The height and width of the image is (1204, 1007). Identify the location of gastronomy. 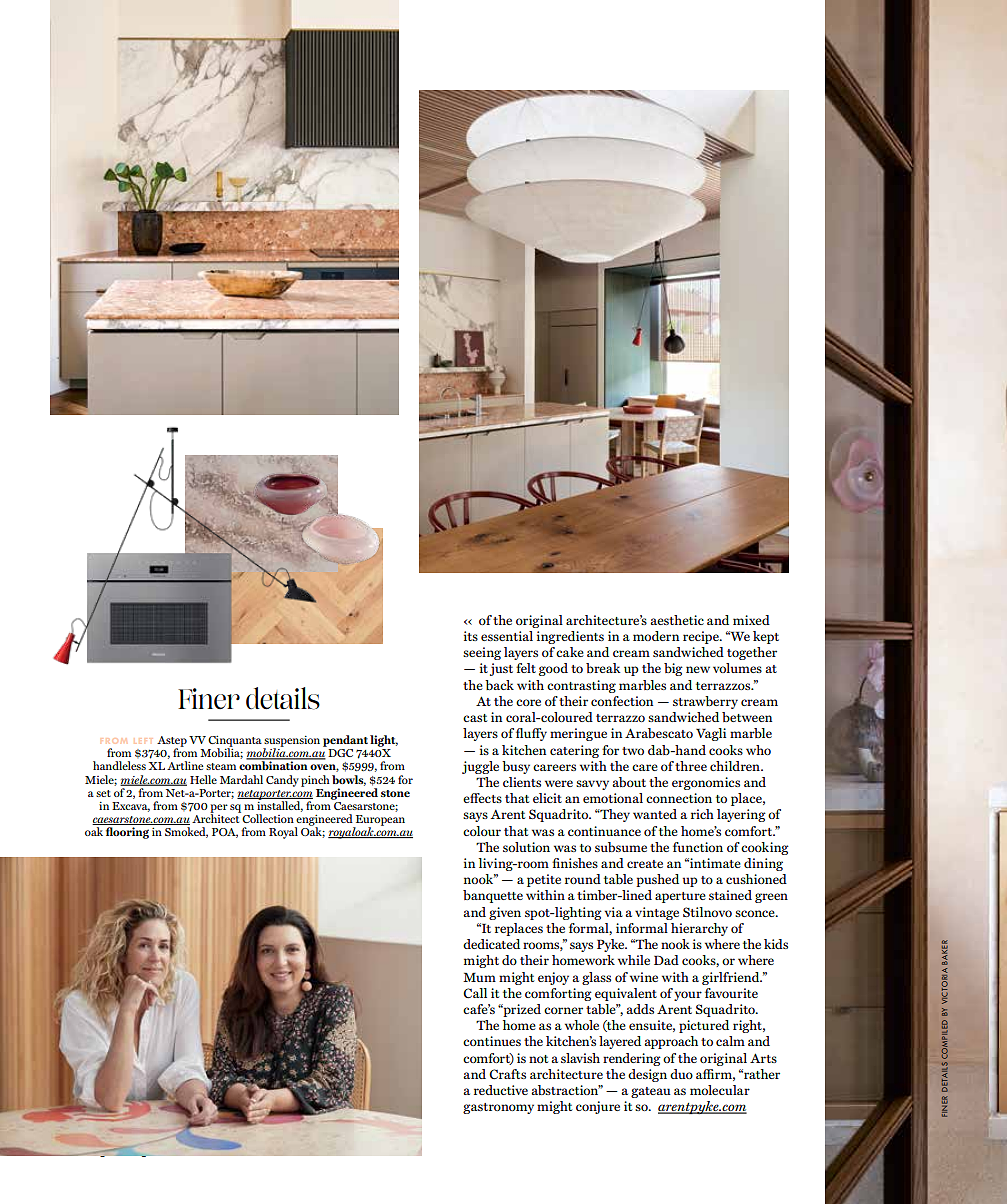
(498, 1108).
